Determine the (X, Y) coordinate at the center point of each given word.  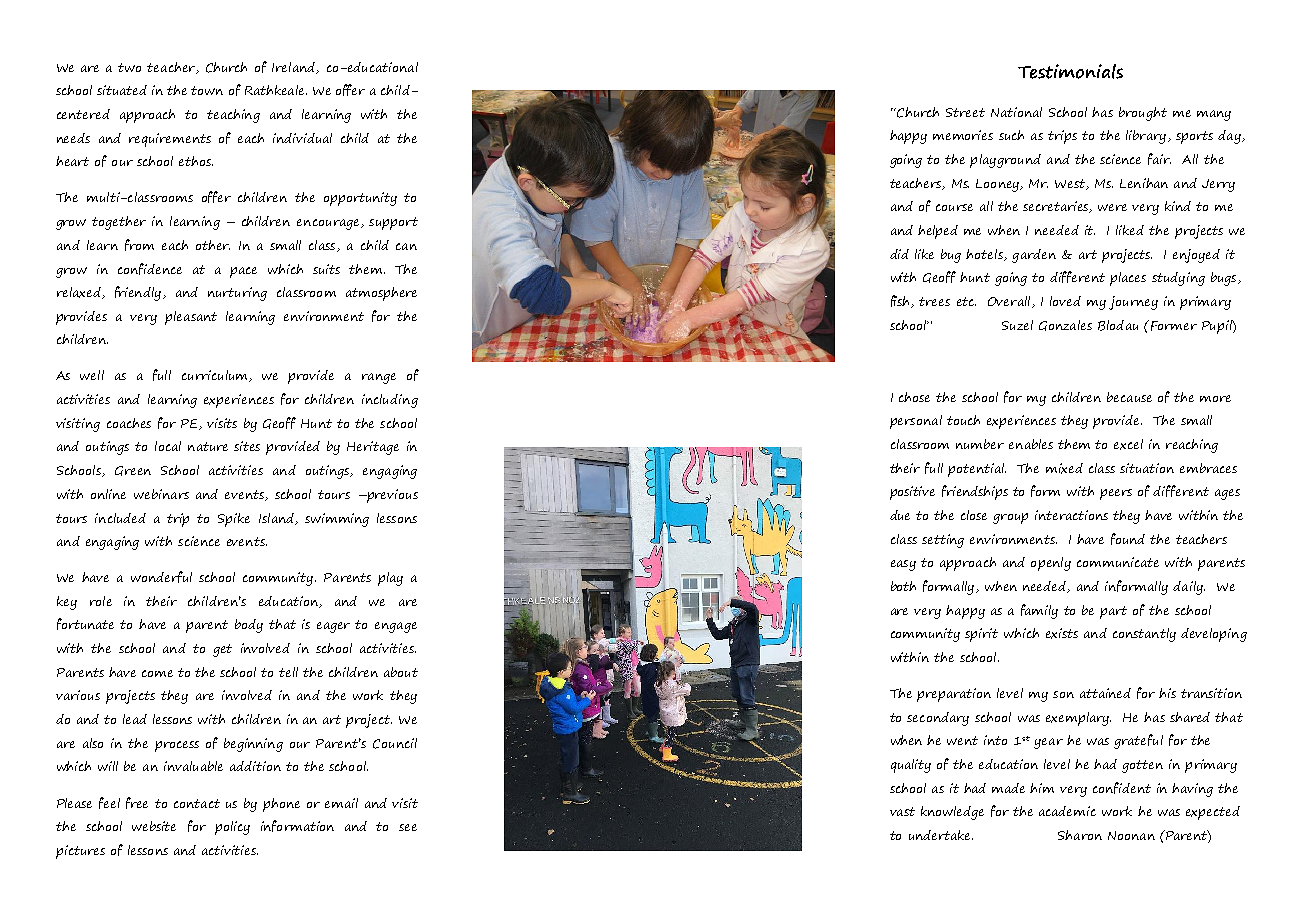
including (390, 401)
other (213, 245)
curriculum (216, 376)
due (900, 515)
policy (232, 828)
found (1128, 539)
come (157, 673)
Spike (234, 520)
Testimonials (1070, 71)
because (1129, 397)
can (406, 246)
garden (1034, 256)
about (401, 672)
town (207, 90)
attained (1105, 693)
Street (965, 112)
